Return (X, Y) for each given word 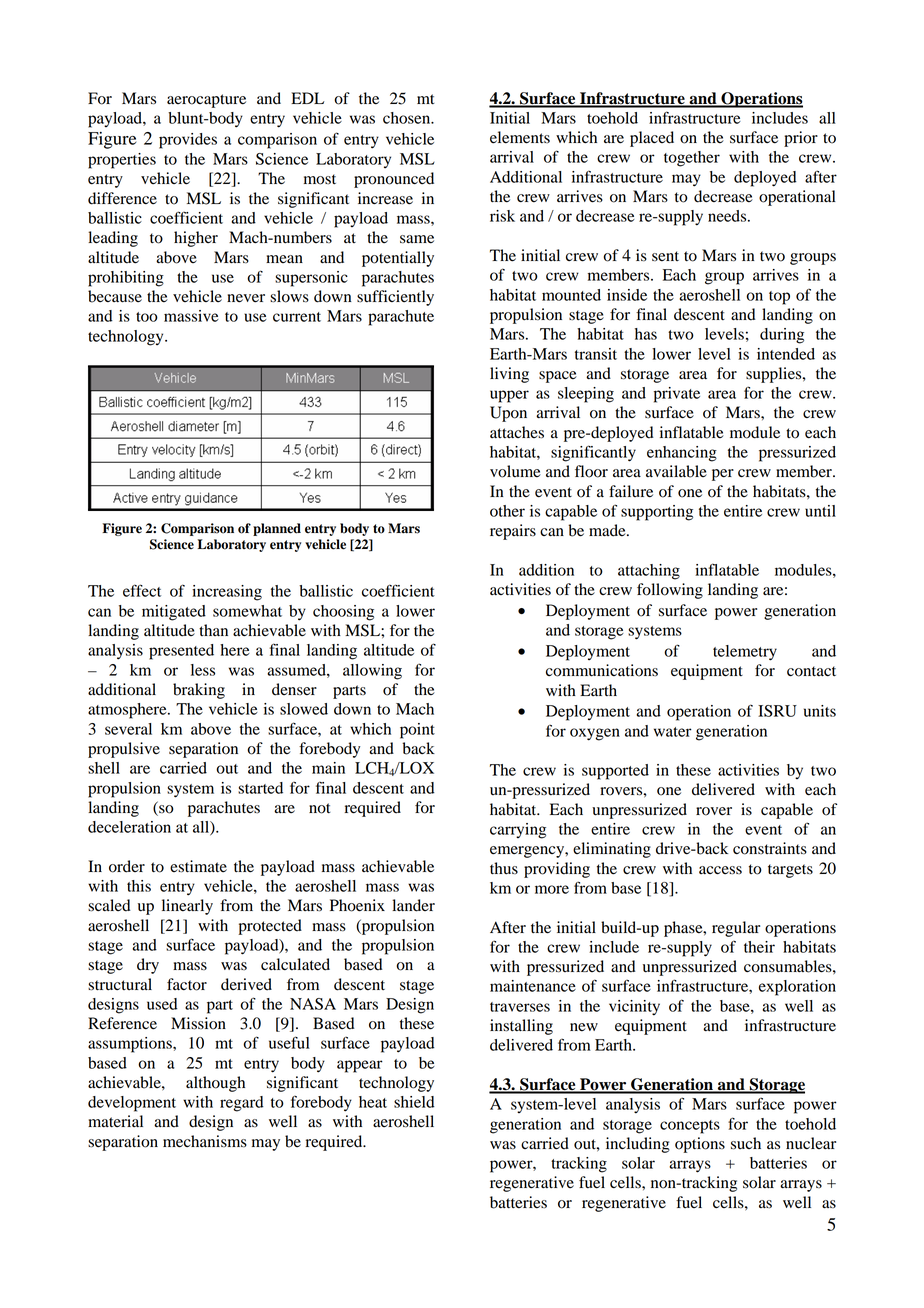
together (692, 159)
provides (188, 141)
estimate (198, 866)
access (720, 870)
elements (520, 137)
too (147, 317)
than (213, 630)
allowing (372, 672)
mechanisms (205, 1141)
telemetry (745, 653)
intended (786, 354)
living (509, 375)
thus (504, 868)
